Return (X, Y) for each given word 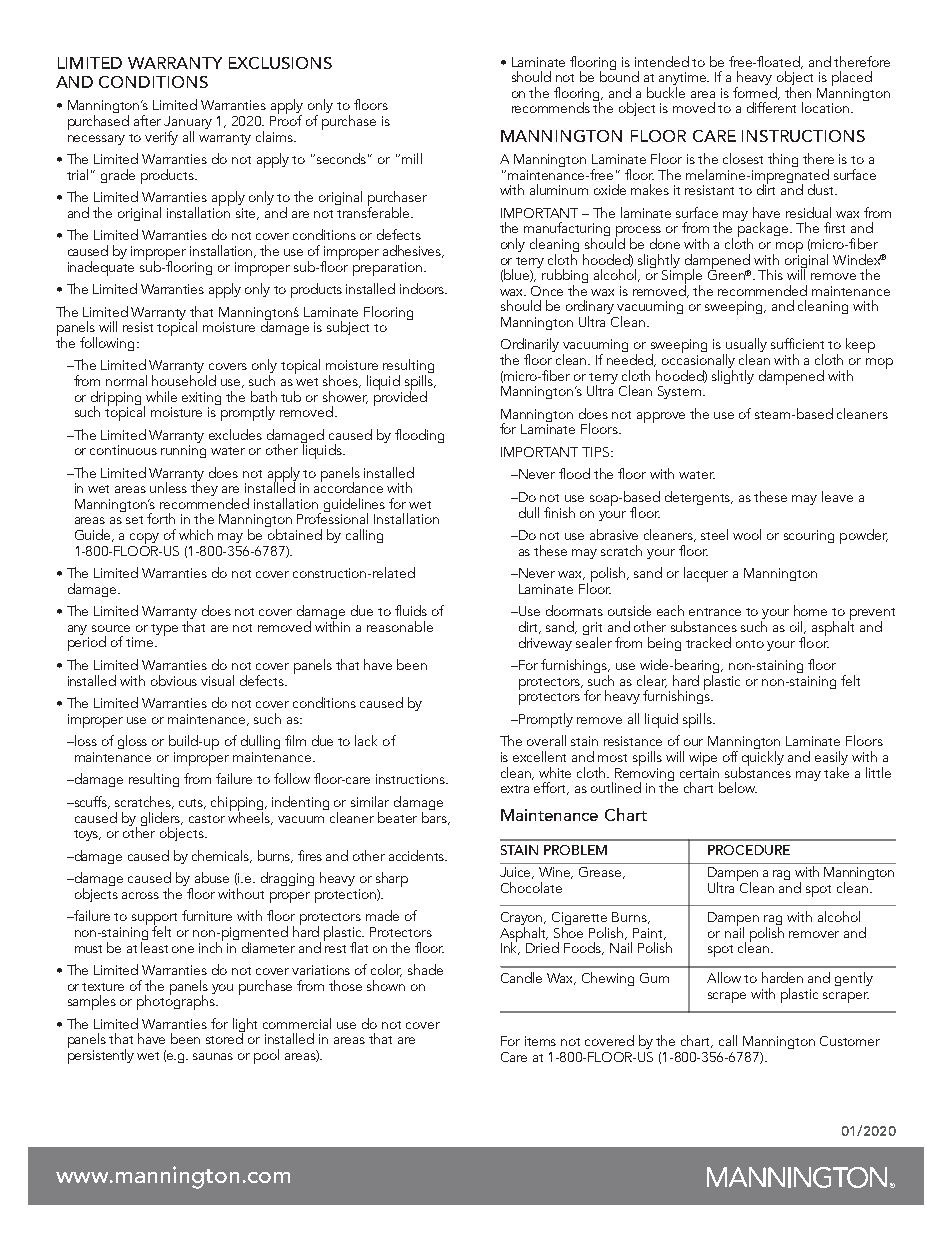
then (798, 92)
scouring (809, 536)
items (540, 1041)
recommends (551, 107)
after (147, 120)
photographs (177, 1001)
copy (144, 540)
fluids (411, 610)
